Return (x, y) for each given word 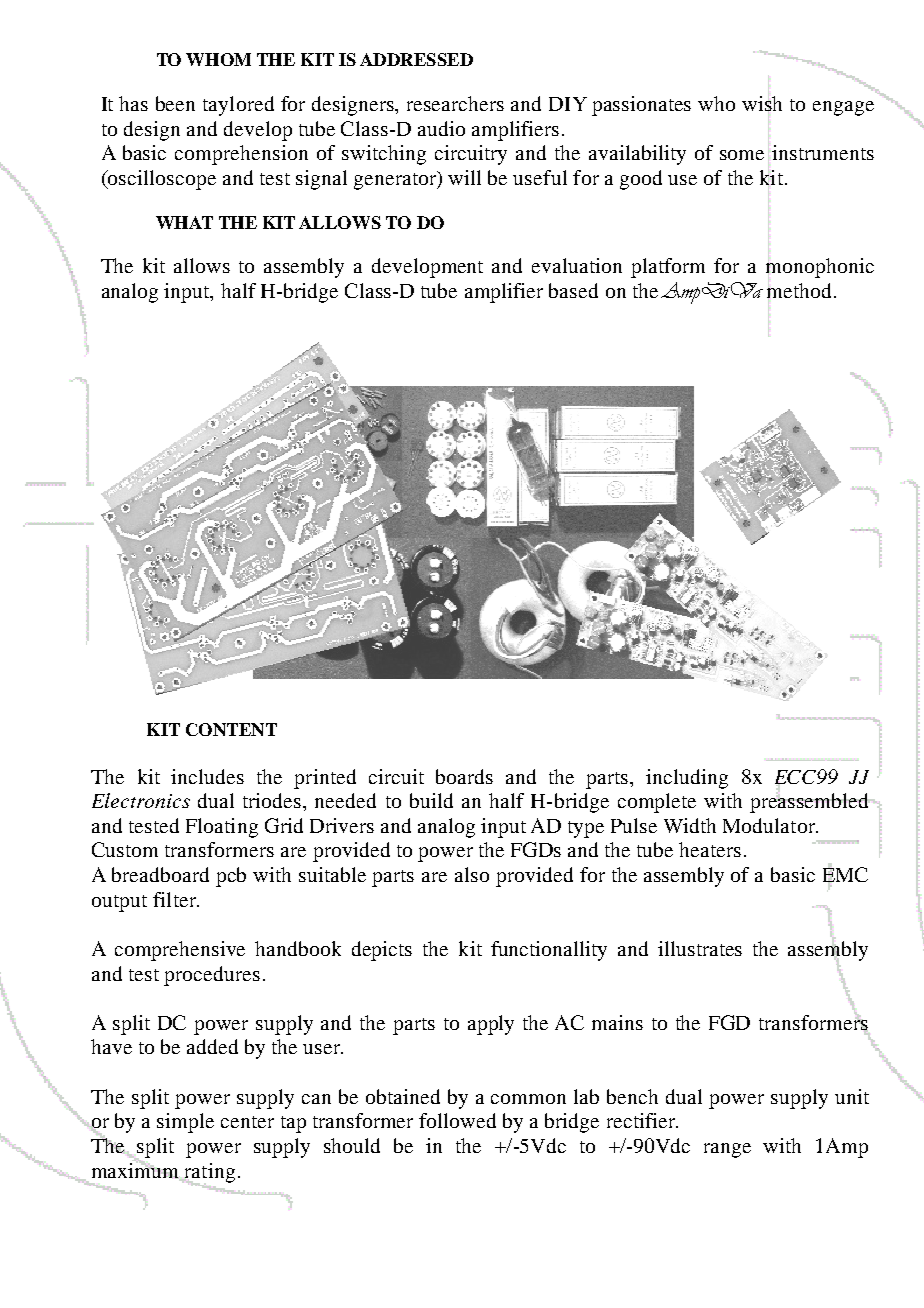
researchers (455, 103)
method (799, 290)
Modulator (770, 825)
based (573, 290)
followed (457, 1120)
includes (207, 776)
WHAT (184, 222)
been (175, 103)
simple (185, 1123)
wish (762, 103)
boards (464, 776)
